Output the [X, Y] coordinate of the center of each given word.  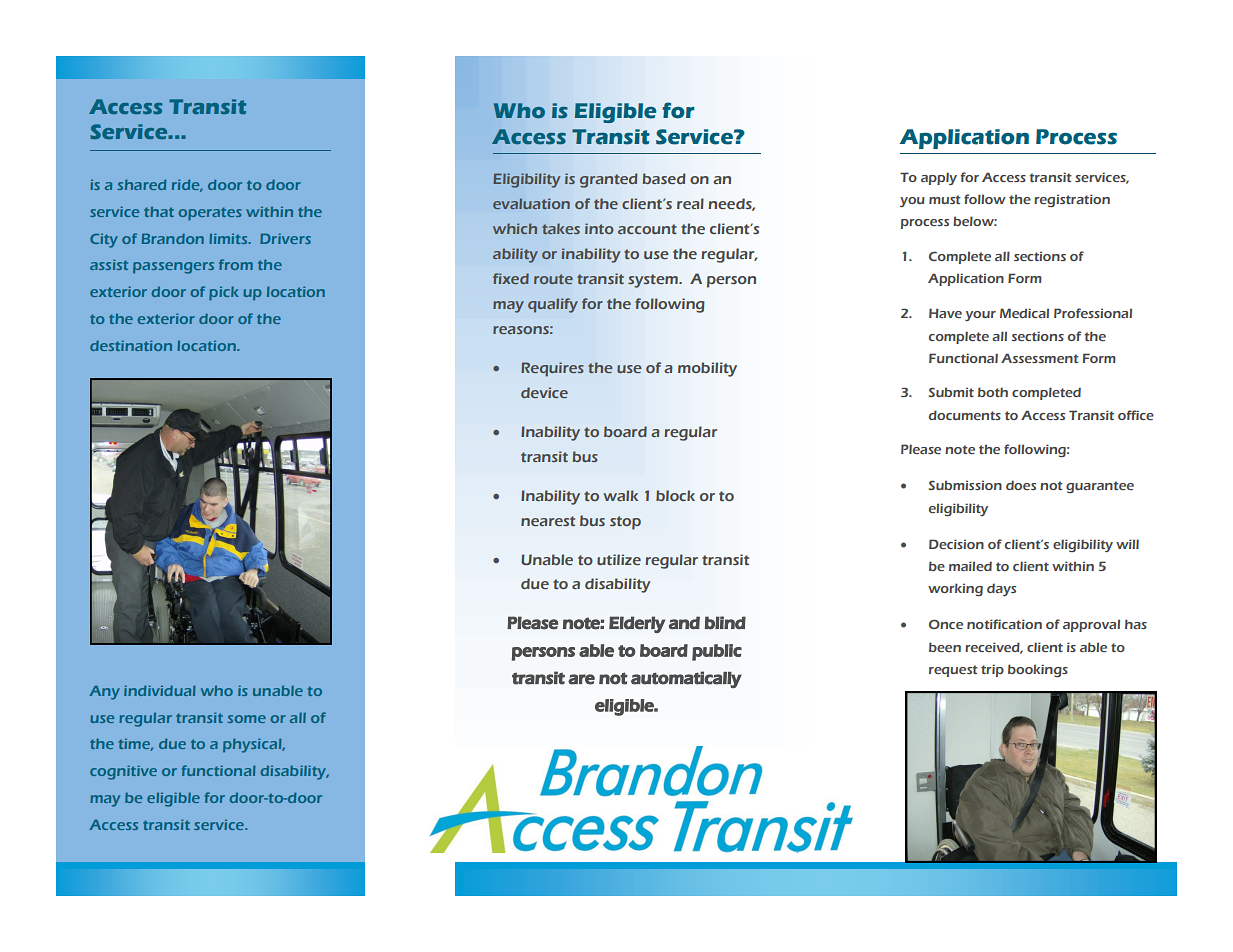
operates [210, 213]
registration [1072, 200]
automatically [686, 679]
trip [992, 670]
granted [608, 180]
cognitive [123, 773]
